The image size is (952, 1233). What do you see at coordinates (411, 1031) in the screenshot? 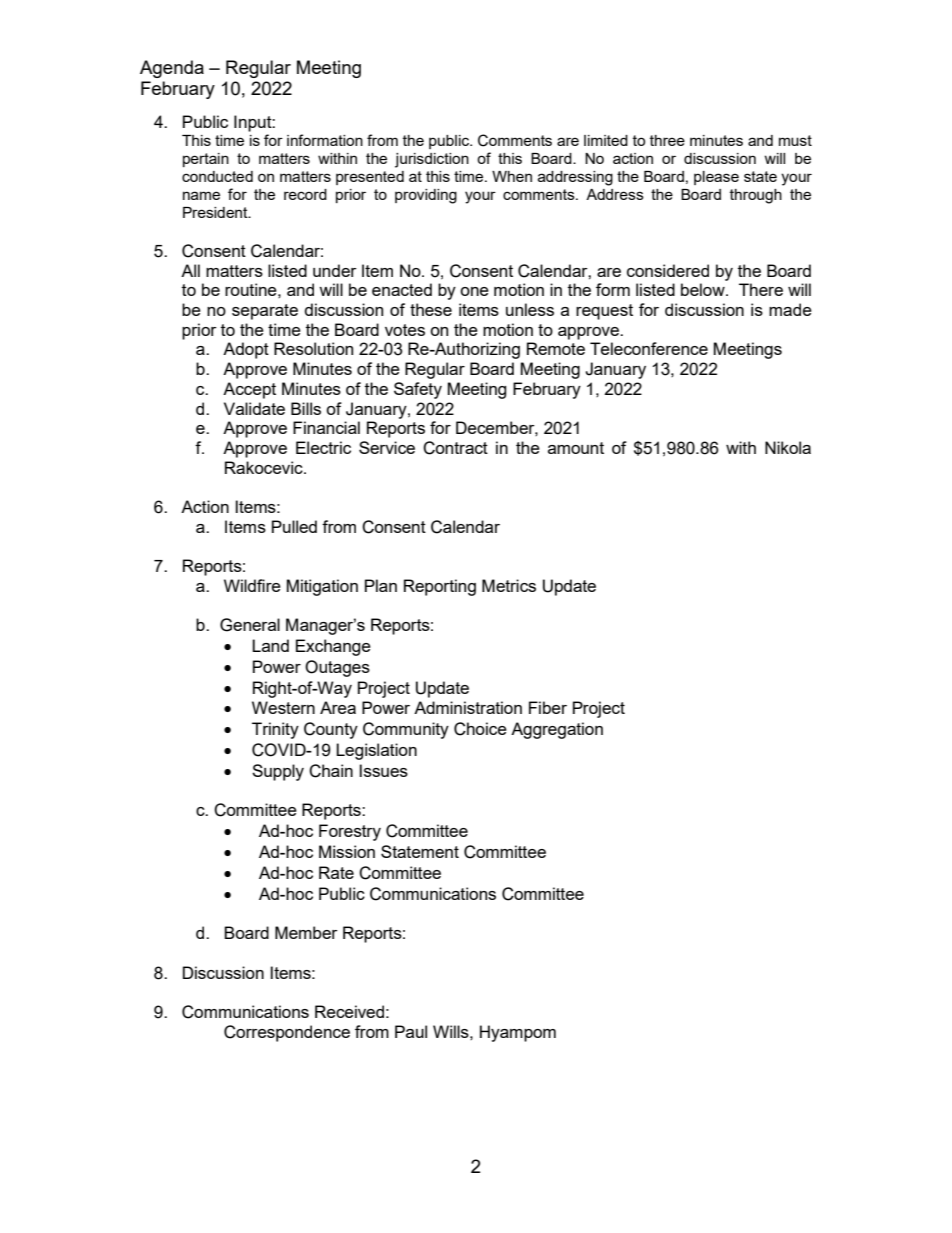
I see `Paul` at bounding box center [411, 1031].
